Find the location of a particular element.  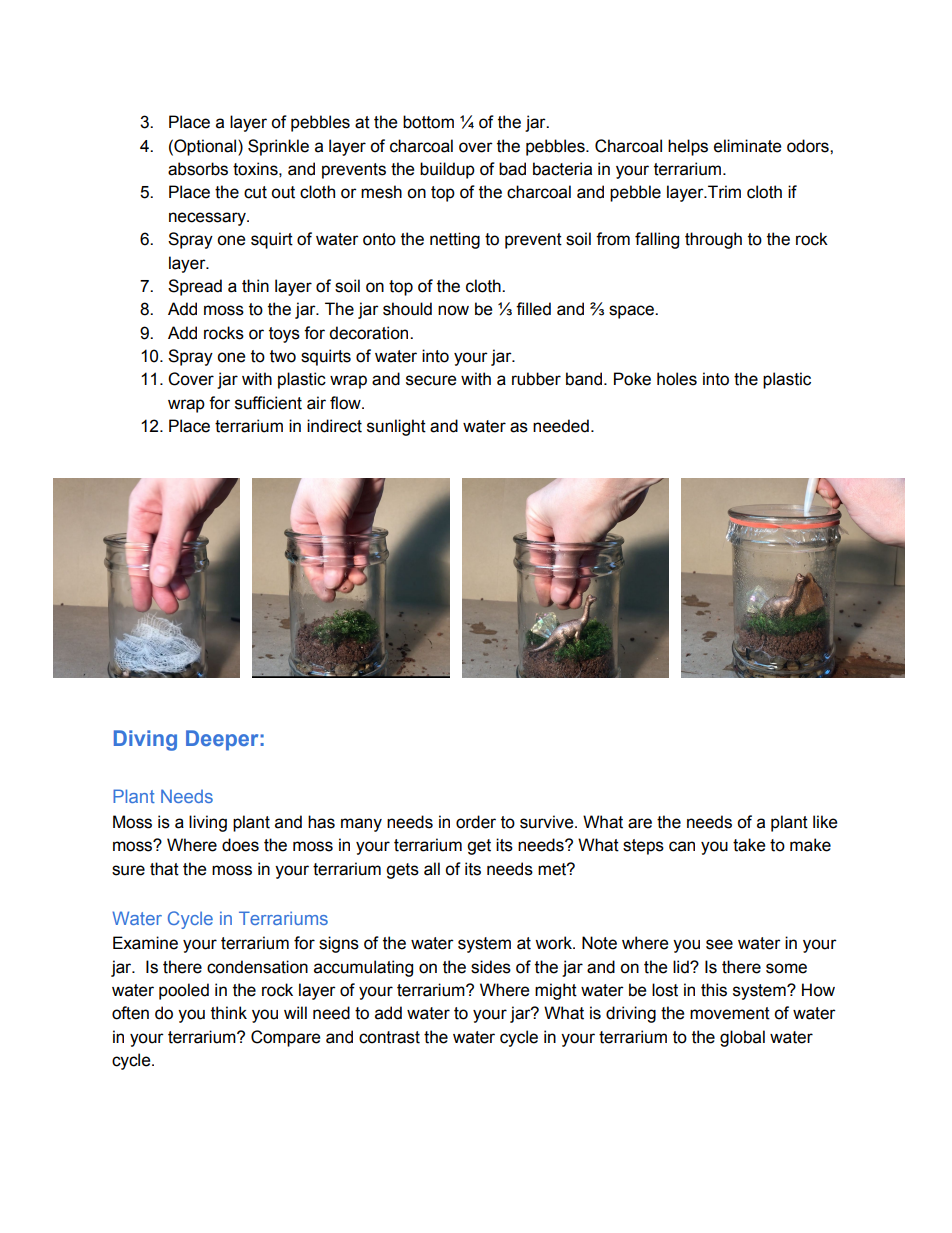

absorbs is located at coordinates (198, 169).
